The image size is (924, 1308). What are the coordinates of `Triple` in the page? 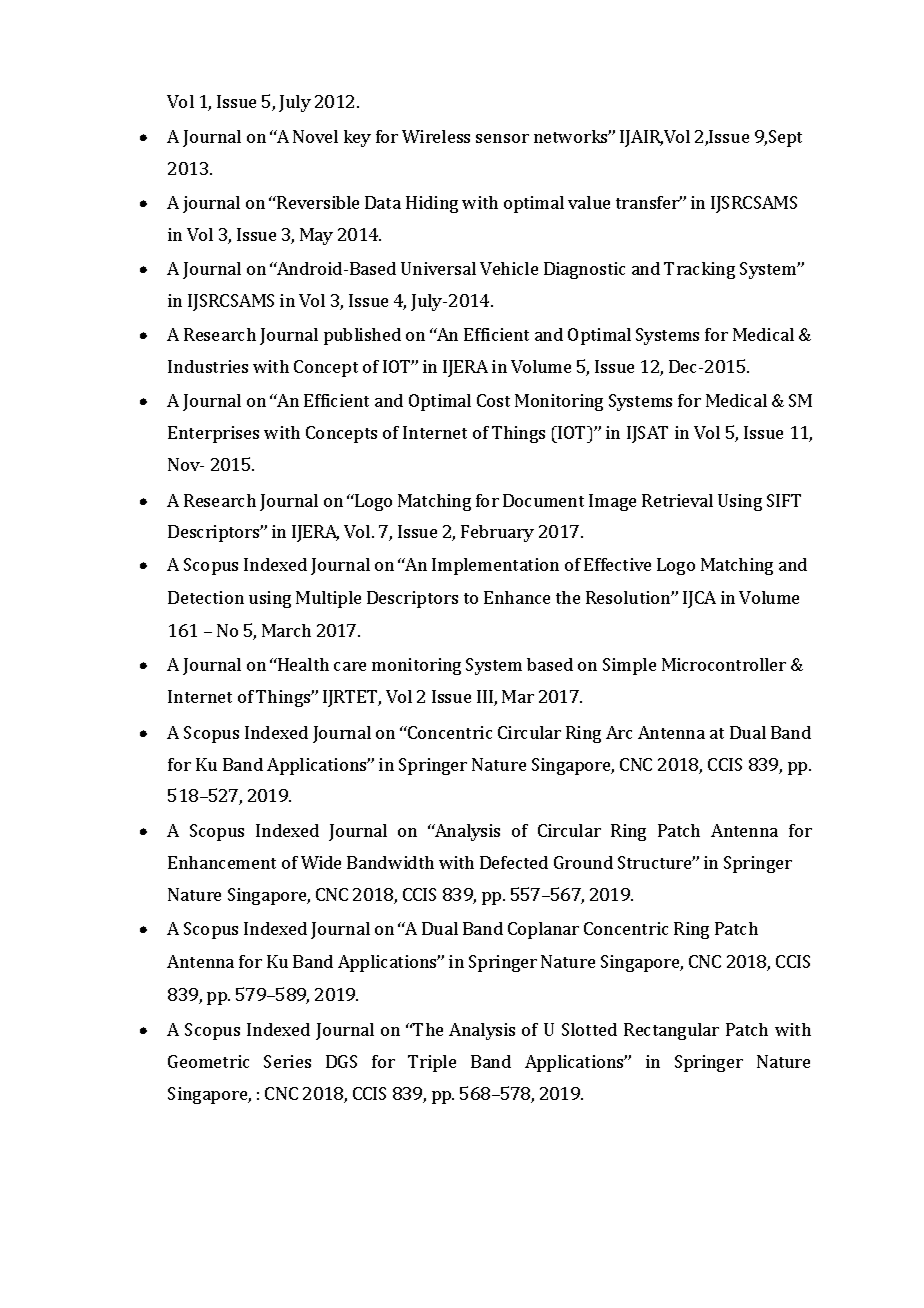 It's located at (432, 1063).
